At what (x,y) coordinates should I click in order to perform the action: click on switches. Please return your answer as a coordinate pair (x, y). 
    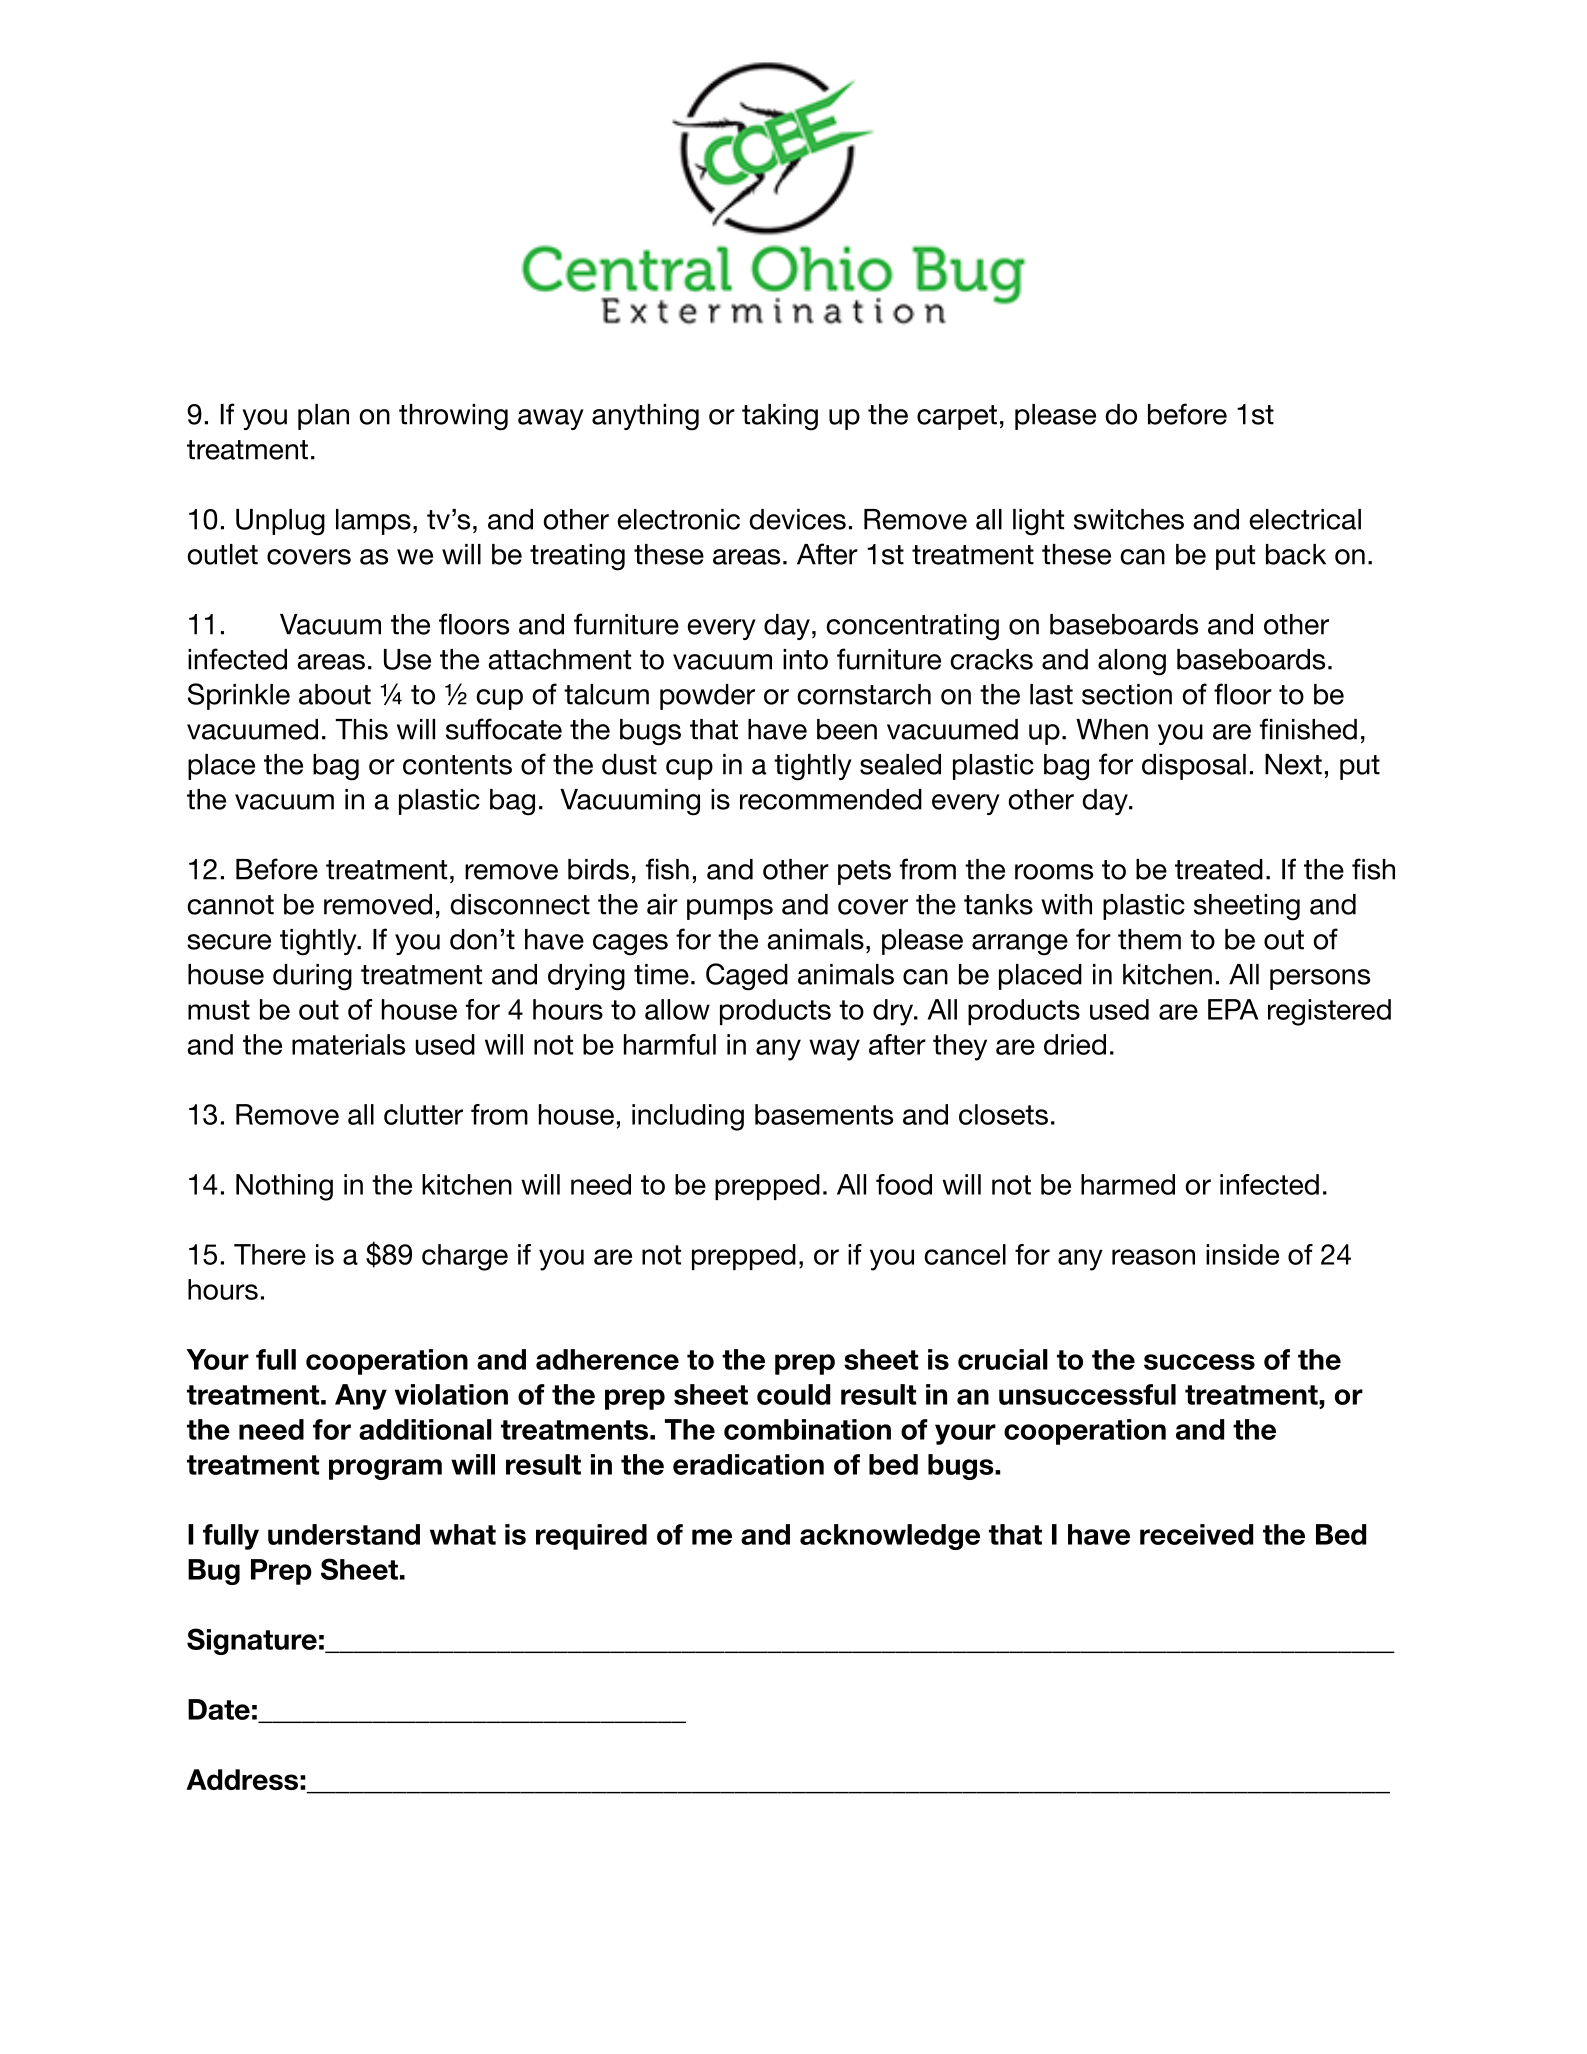
    Looking at the image, I should click on (1129, 519).
